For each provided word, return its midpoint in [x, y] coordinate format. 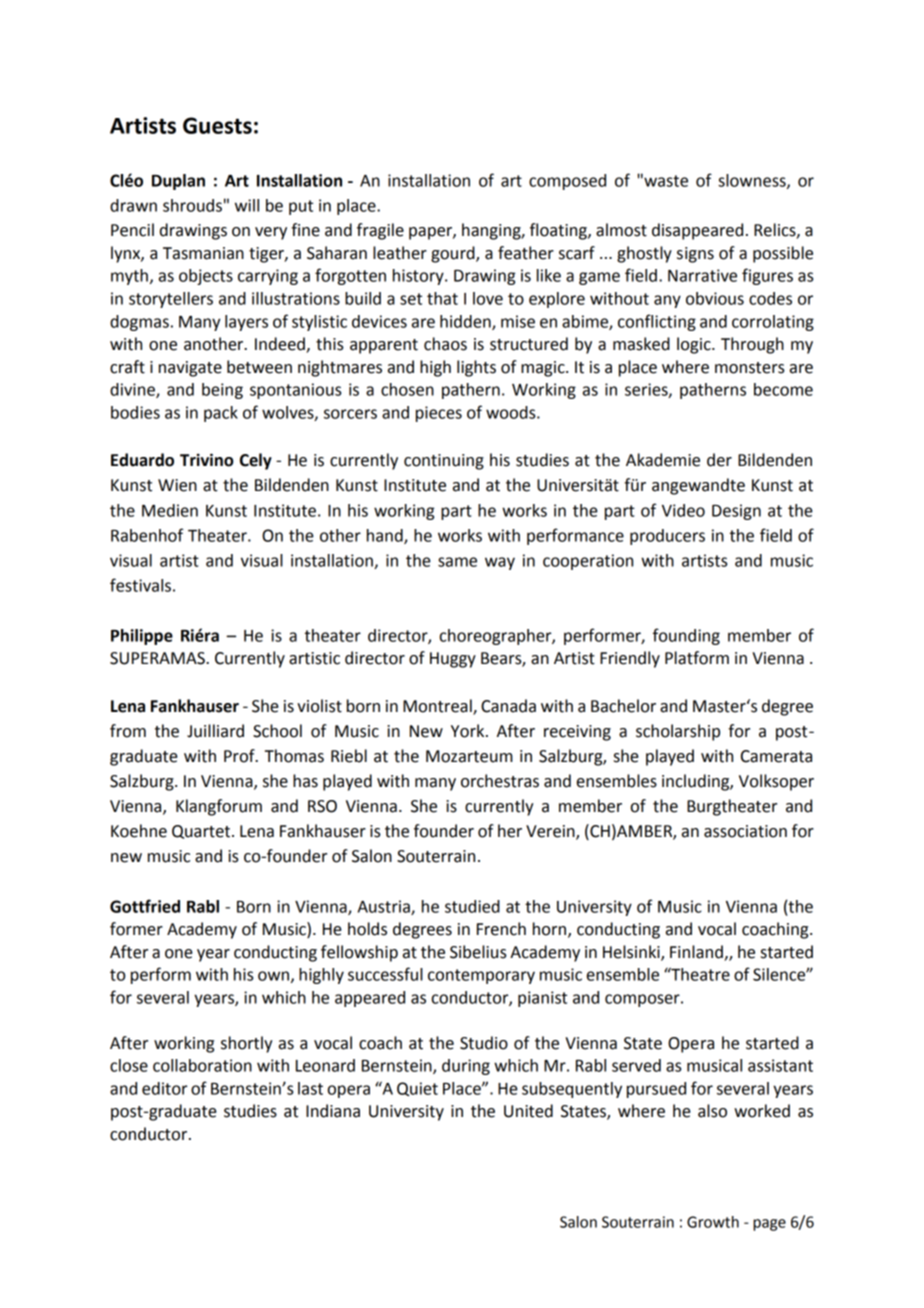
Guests [217, 125]
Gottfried [145, 906]
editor [164, 1088]
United [528, 1111]
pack [221, 414]
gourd [454, 254]
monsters [750, 368]
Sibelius [478, 952]
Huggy [453, 660]
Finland [696, 952]
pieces [439, 414]
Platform [697, 658]
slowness [753, 181]
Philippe [142, 637]
